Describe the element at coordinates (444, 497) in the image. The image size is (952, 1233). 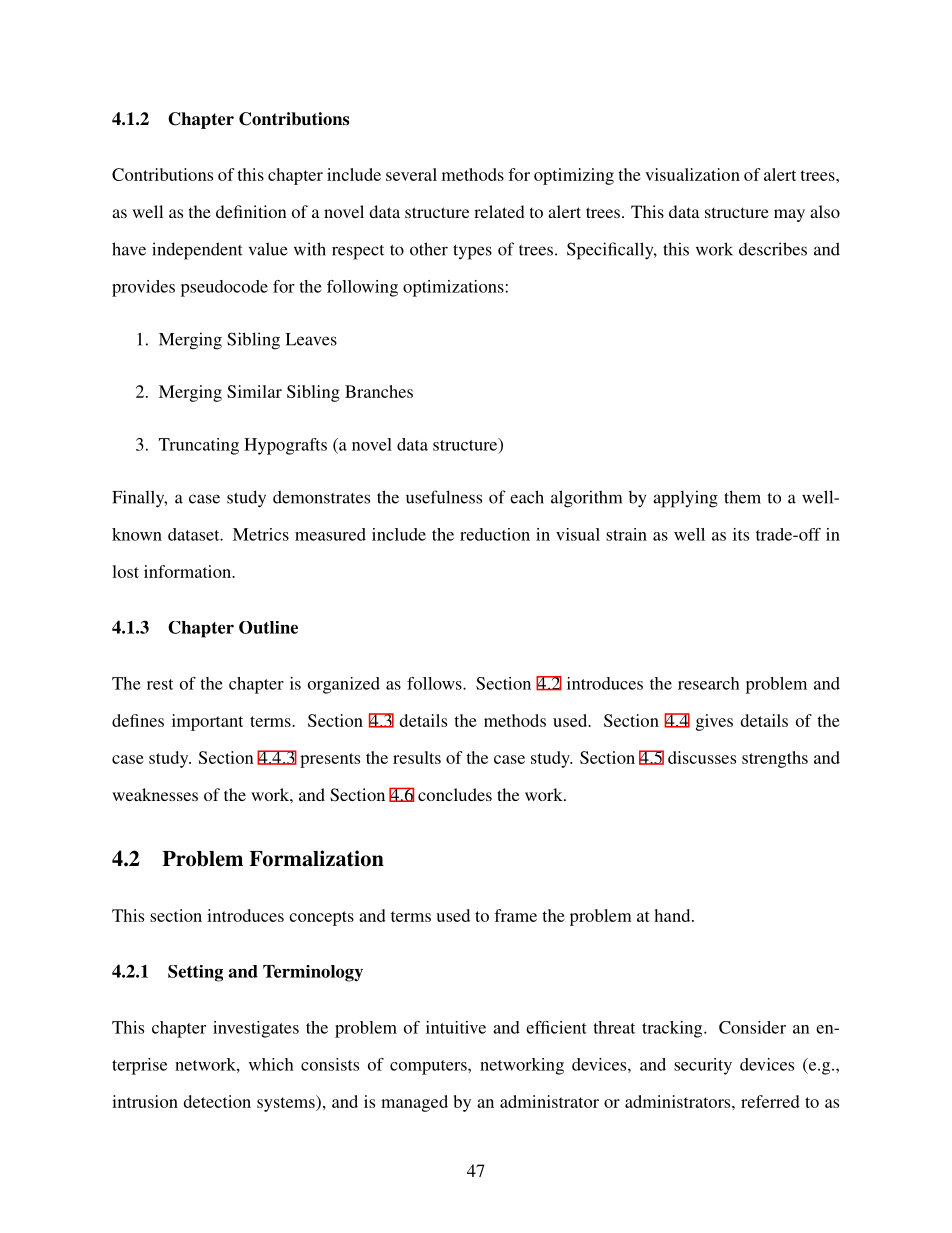
I see `usefulness` at that location.
